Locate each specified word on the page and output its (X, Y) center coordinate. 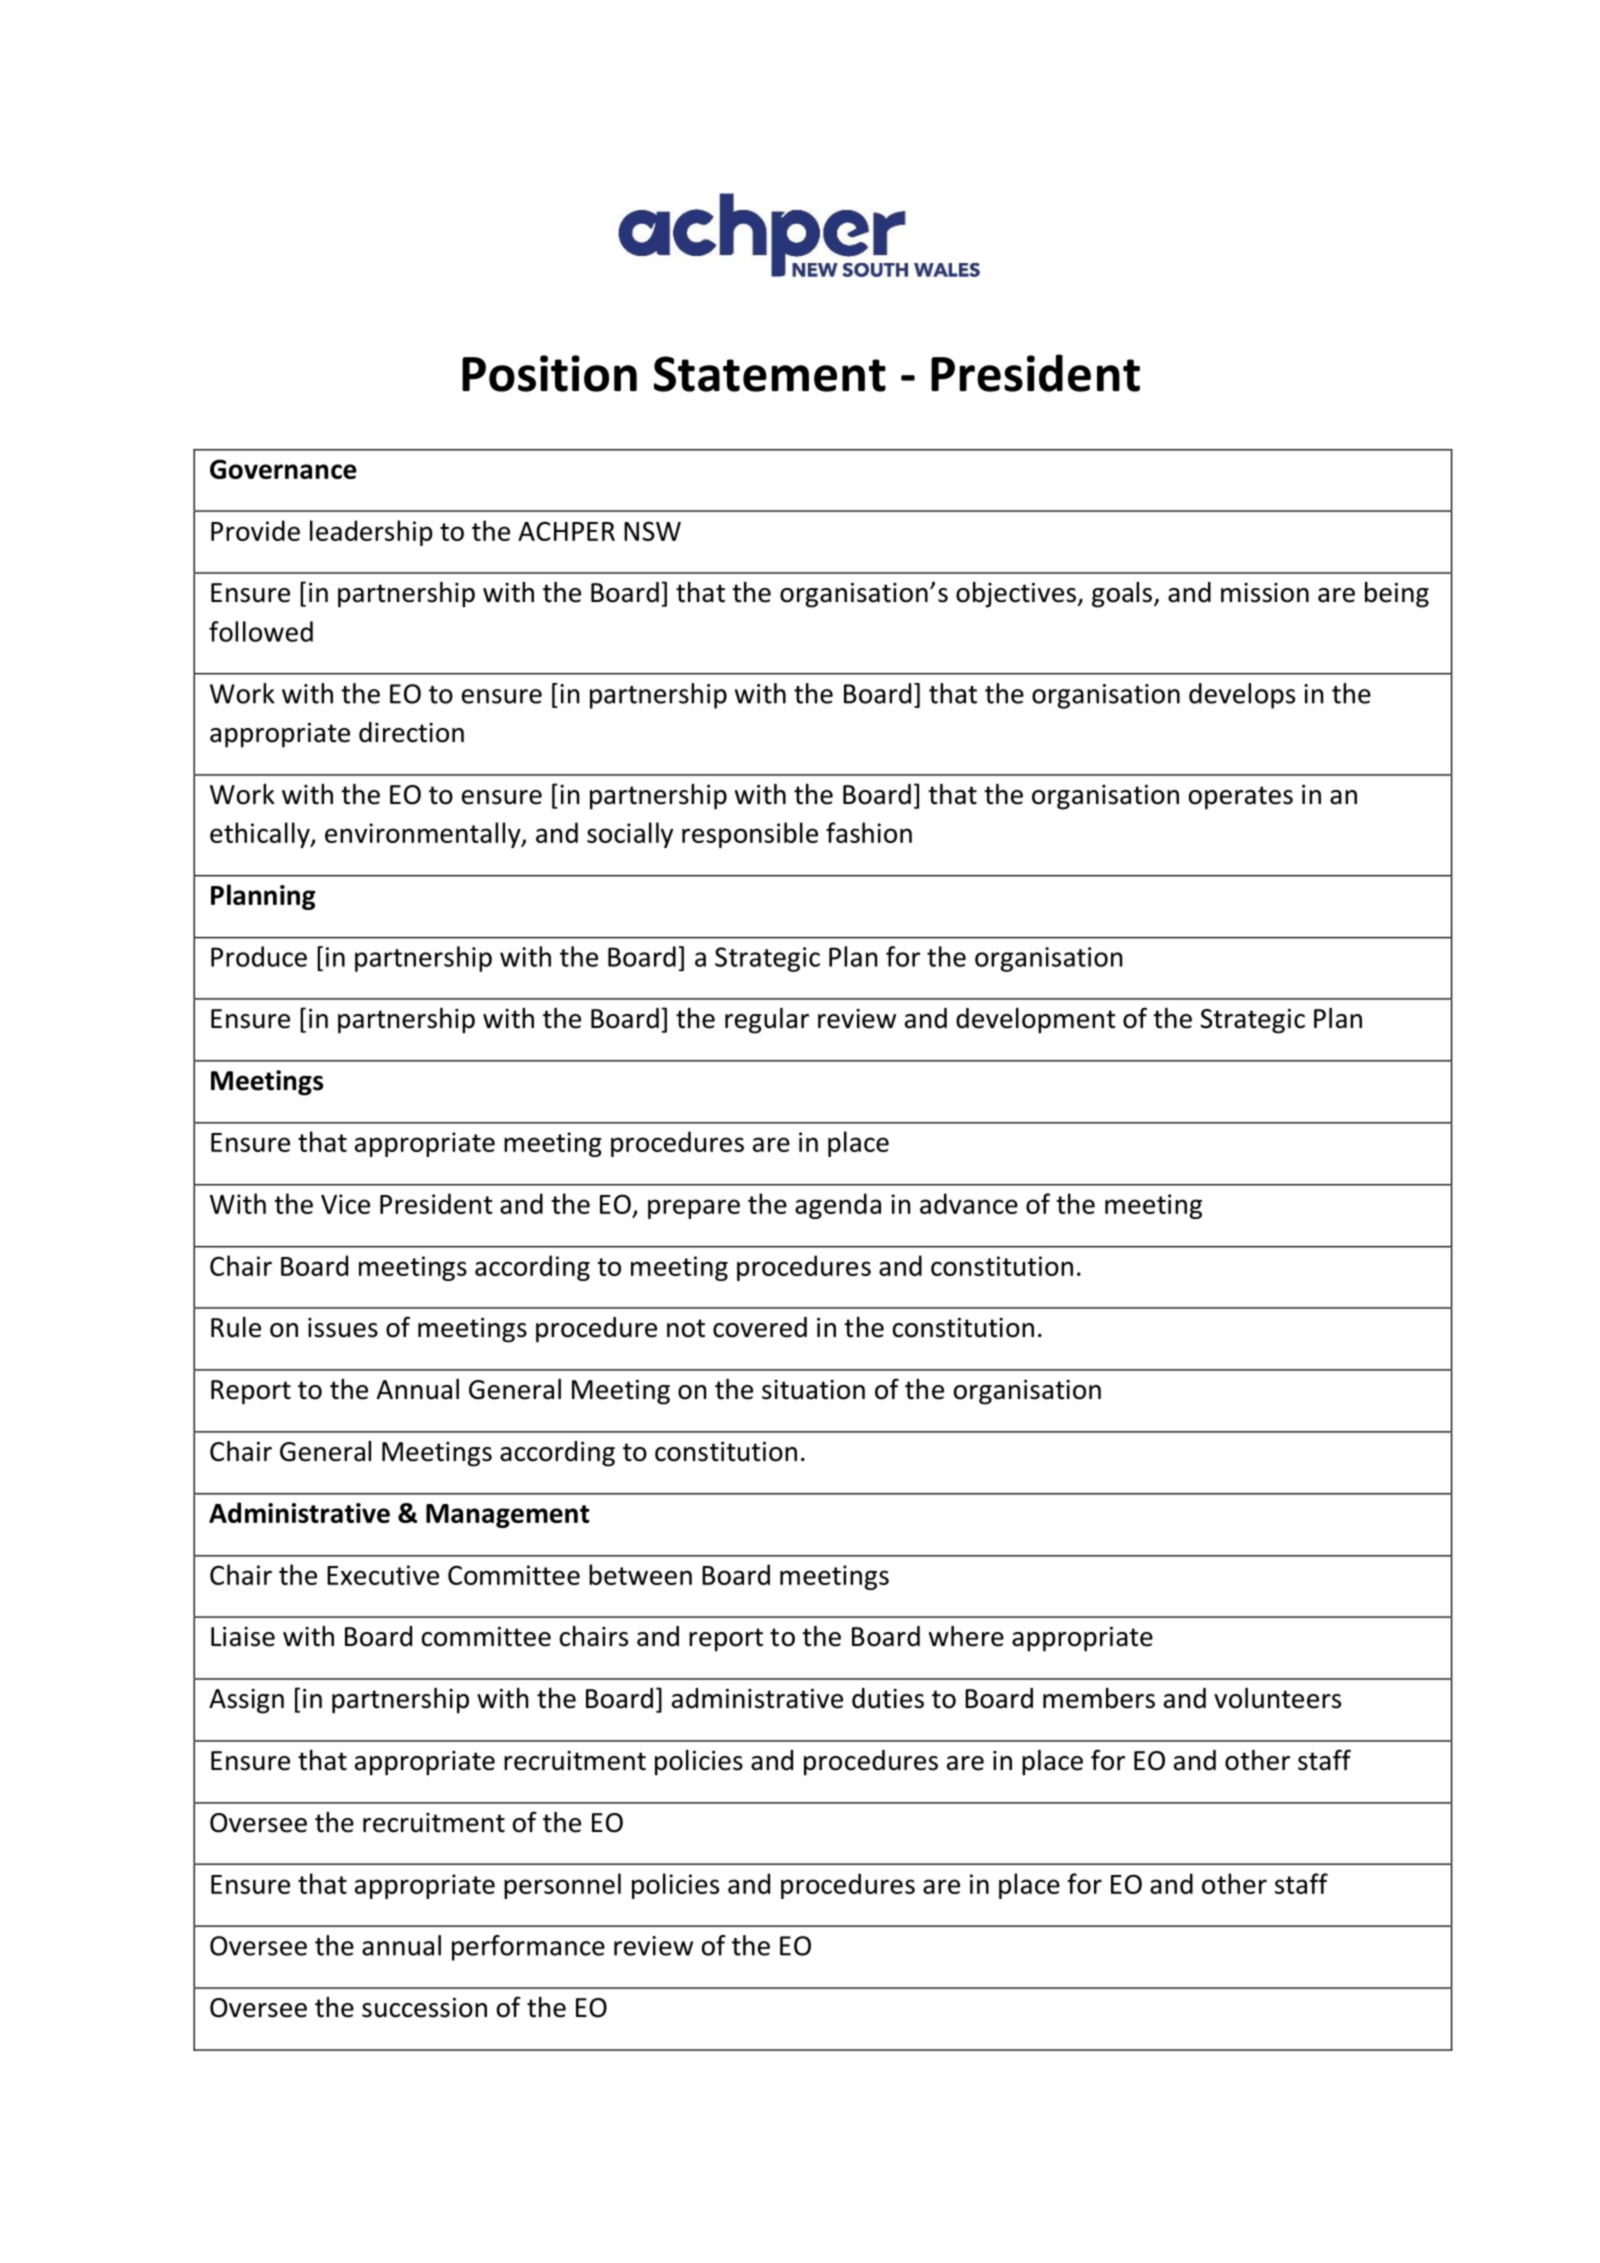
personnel (562, 1886)
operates (1241, 798)
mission (1265, 593)
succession (424, 2008)
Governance (283, 469)
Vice (345, 1204)
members (1099, 1698)
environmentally (424, 835)
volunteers (1277, 1698)
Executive (383, 1575)
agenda (838, 1206)
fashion (869, 832)
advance (969, 1203)
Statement (770, 374)
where (966, 1636)
